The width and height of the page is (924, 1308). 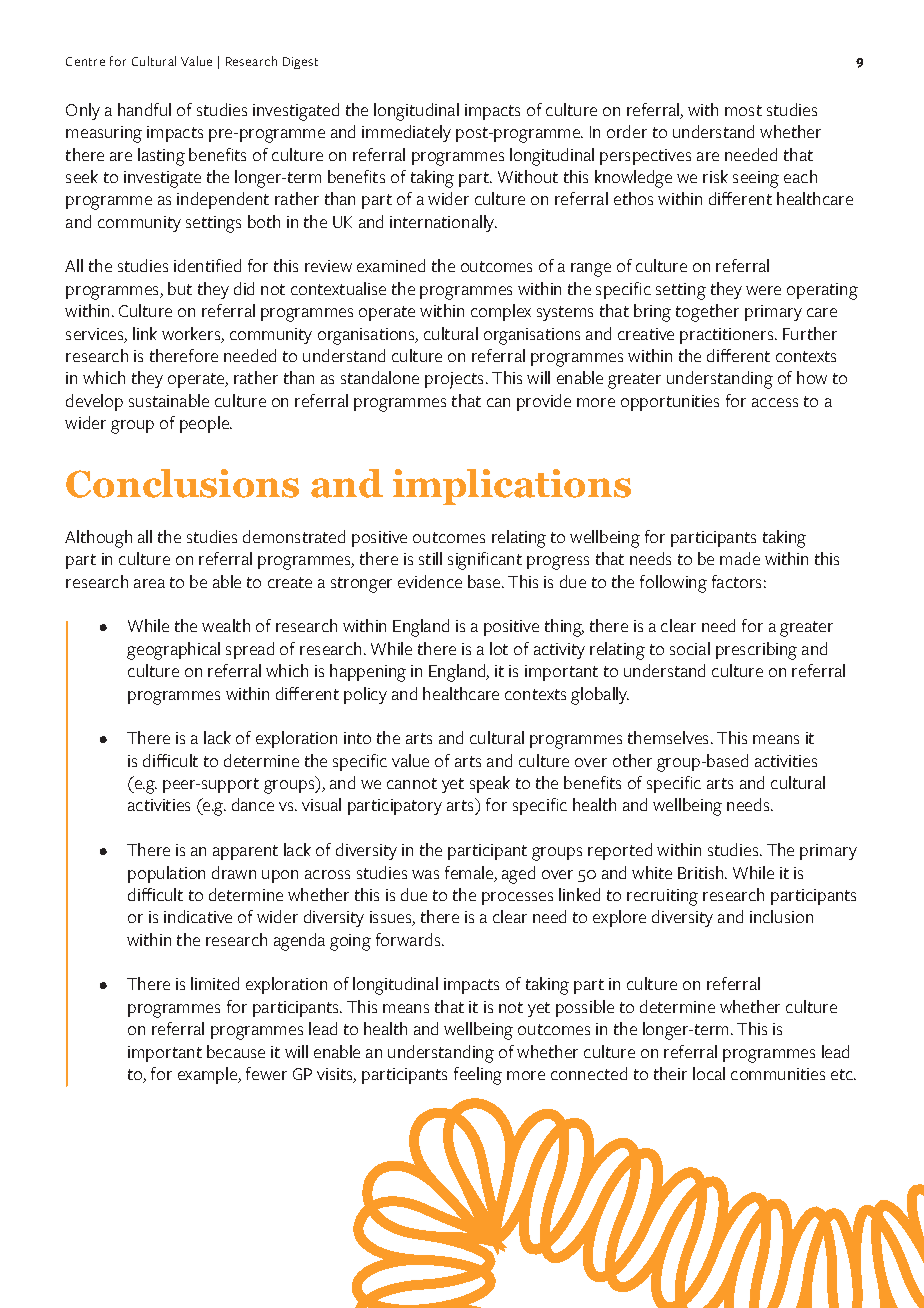 What do you see at coordinates (478, 1076) in the page?
I see `feeling` at bounding box center [478, 1076].
